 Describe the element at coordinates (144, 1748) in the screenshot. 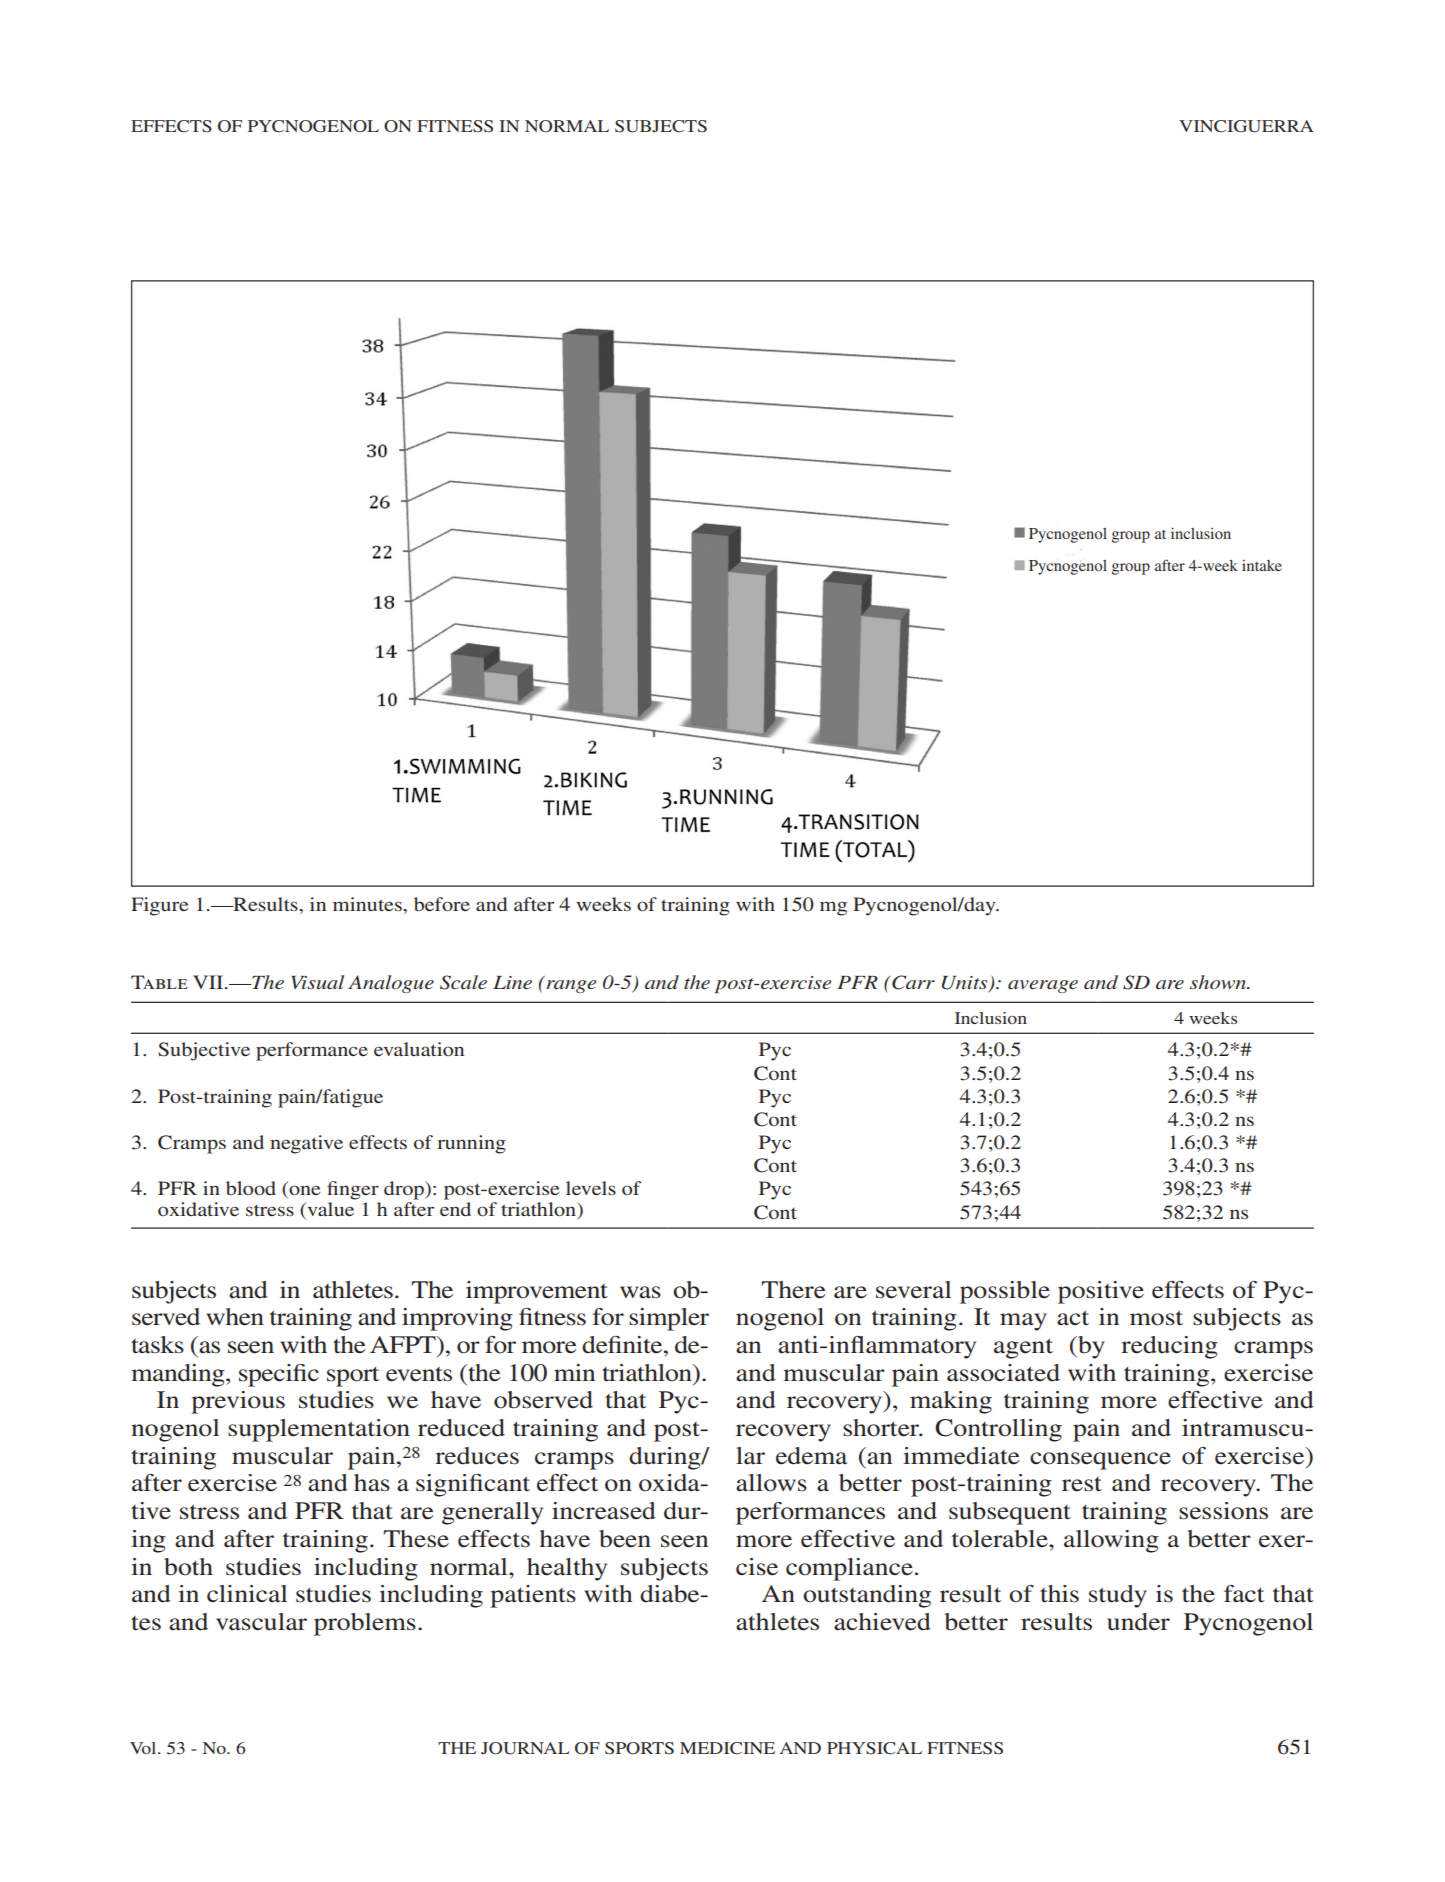

I see `Vol` at that location.
